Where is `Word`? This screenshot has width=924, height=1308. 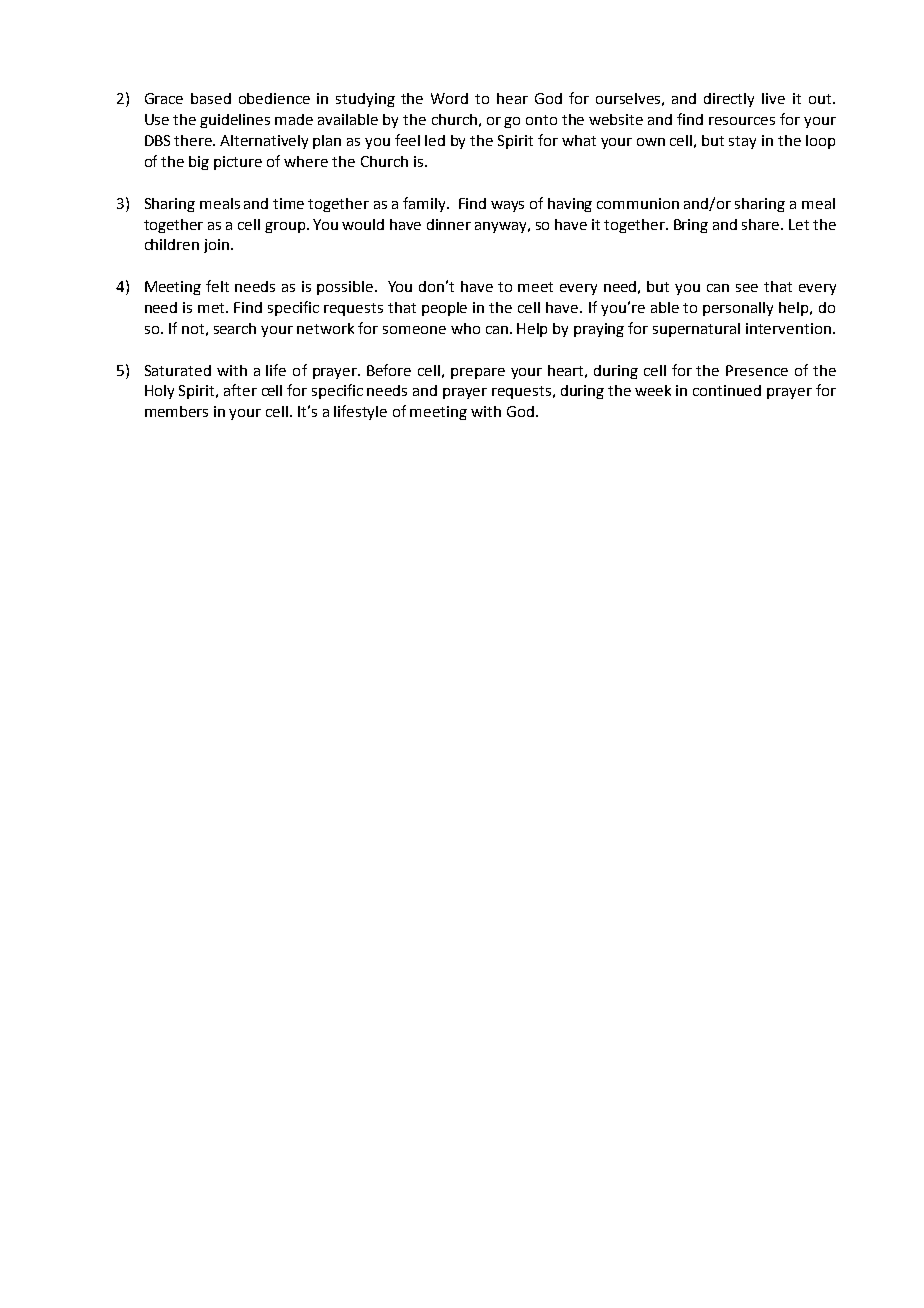 Word is located at coordinates (449, 98).
